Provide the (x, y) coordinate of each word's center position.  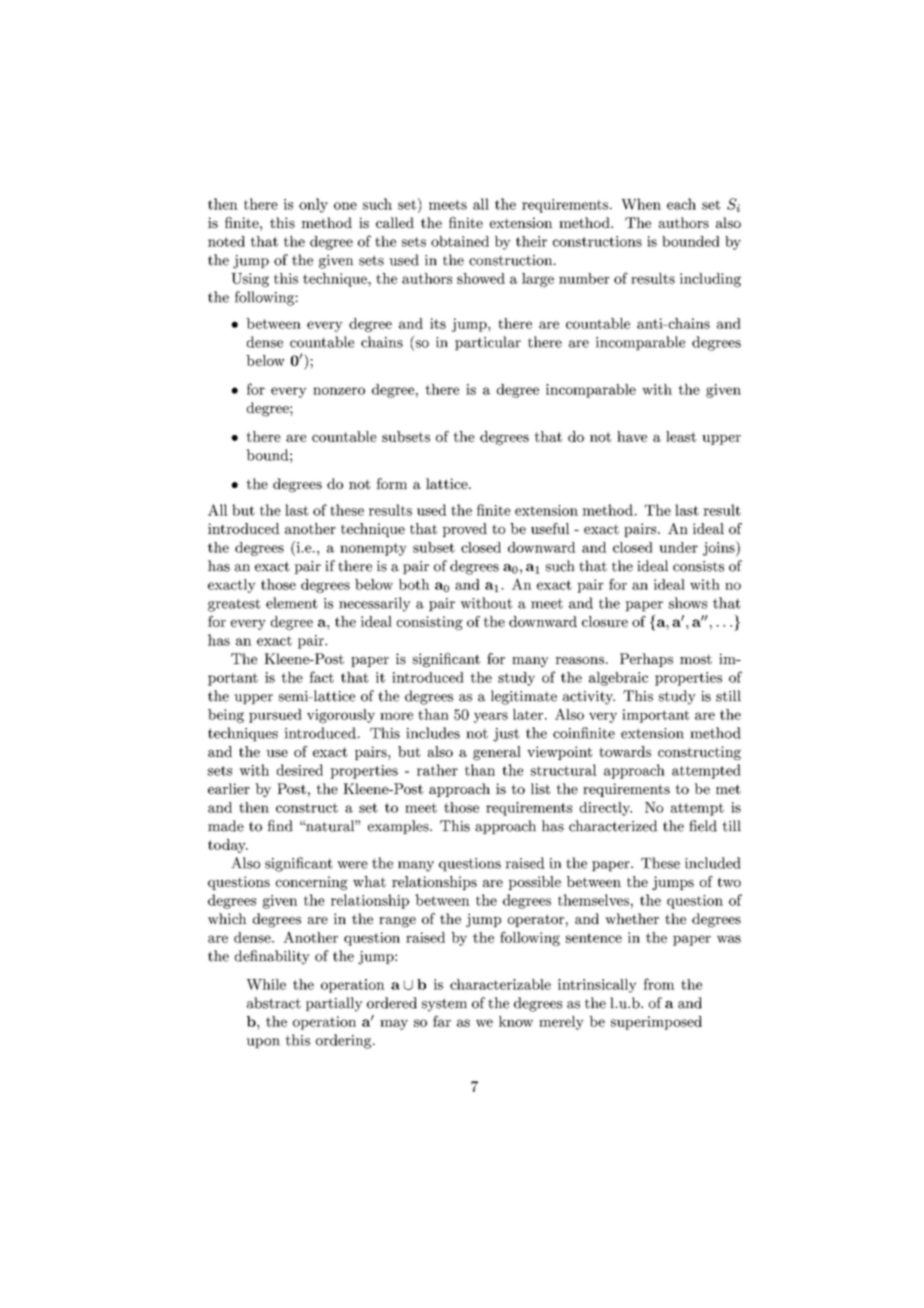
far (442, 1021)
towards (625, 751)
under (678, 547)
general (497, 753)
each (681, 204)
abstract (274, 1003)
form (391, 483)
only (313, 205)
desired (300, 770)
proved (464, 530)
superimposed (656, 1023)
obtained (460, 241)
